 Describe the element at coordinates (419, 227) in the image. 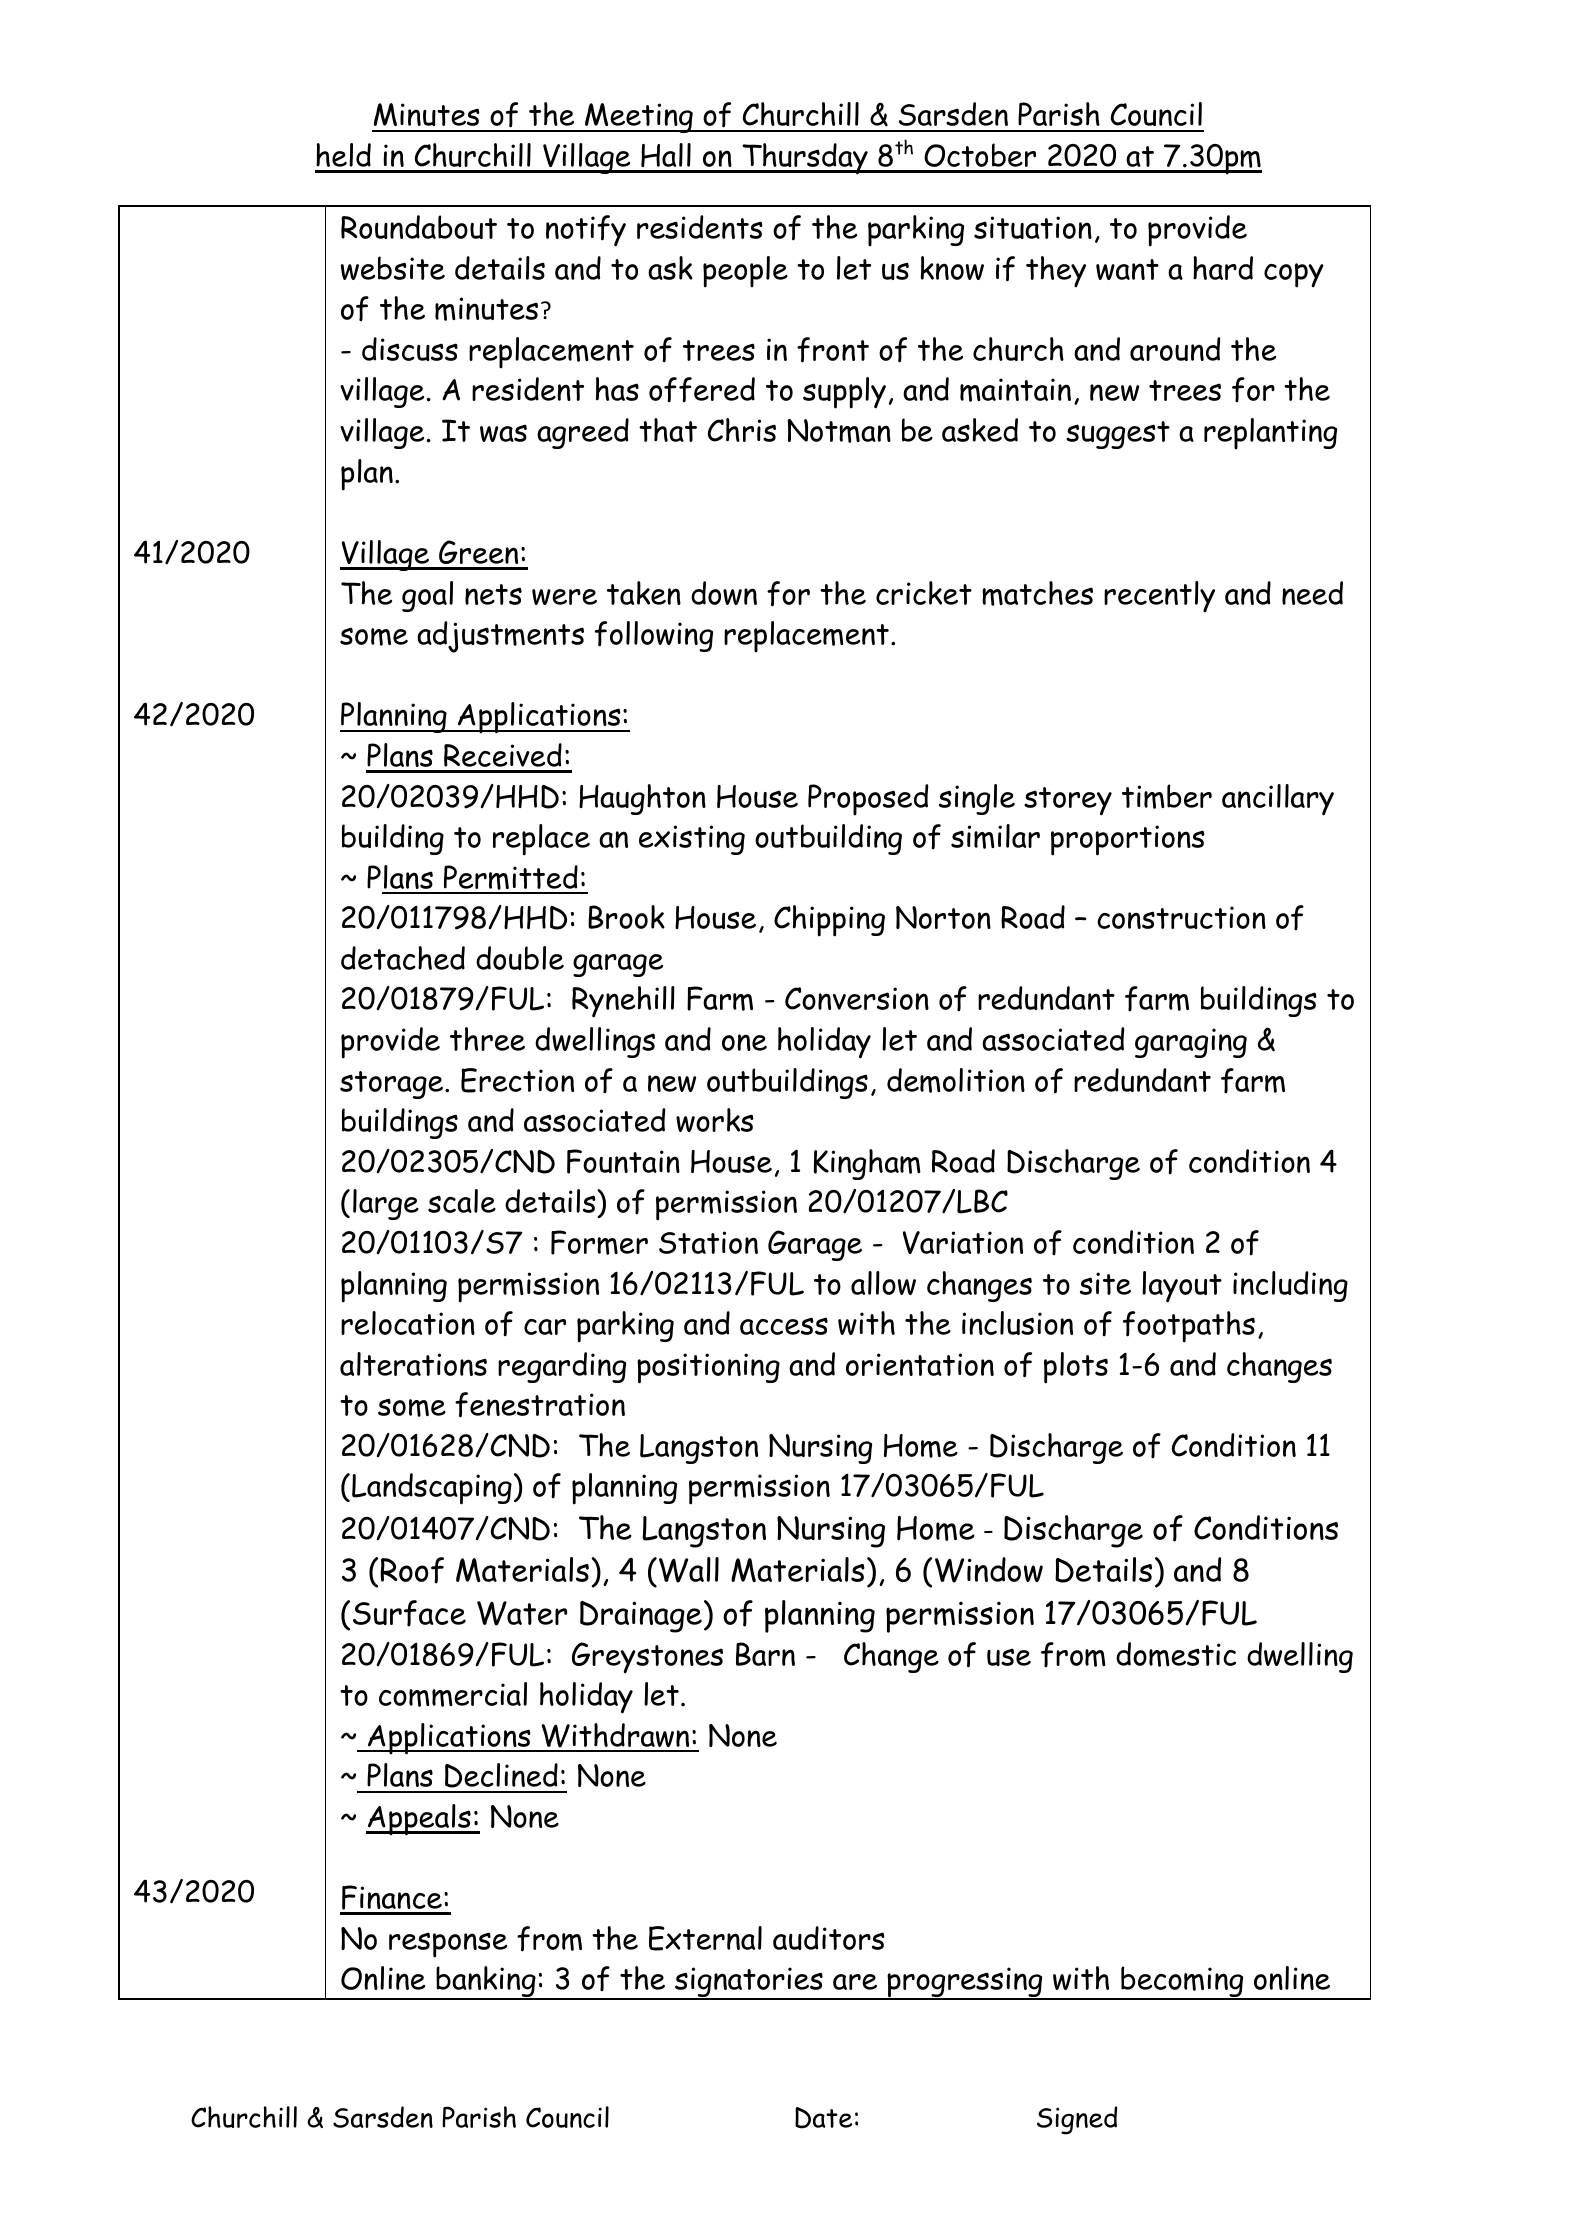

I see `Roundabout` at that location.
